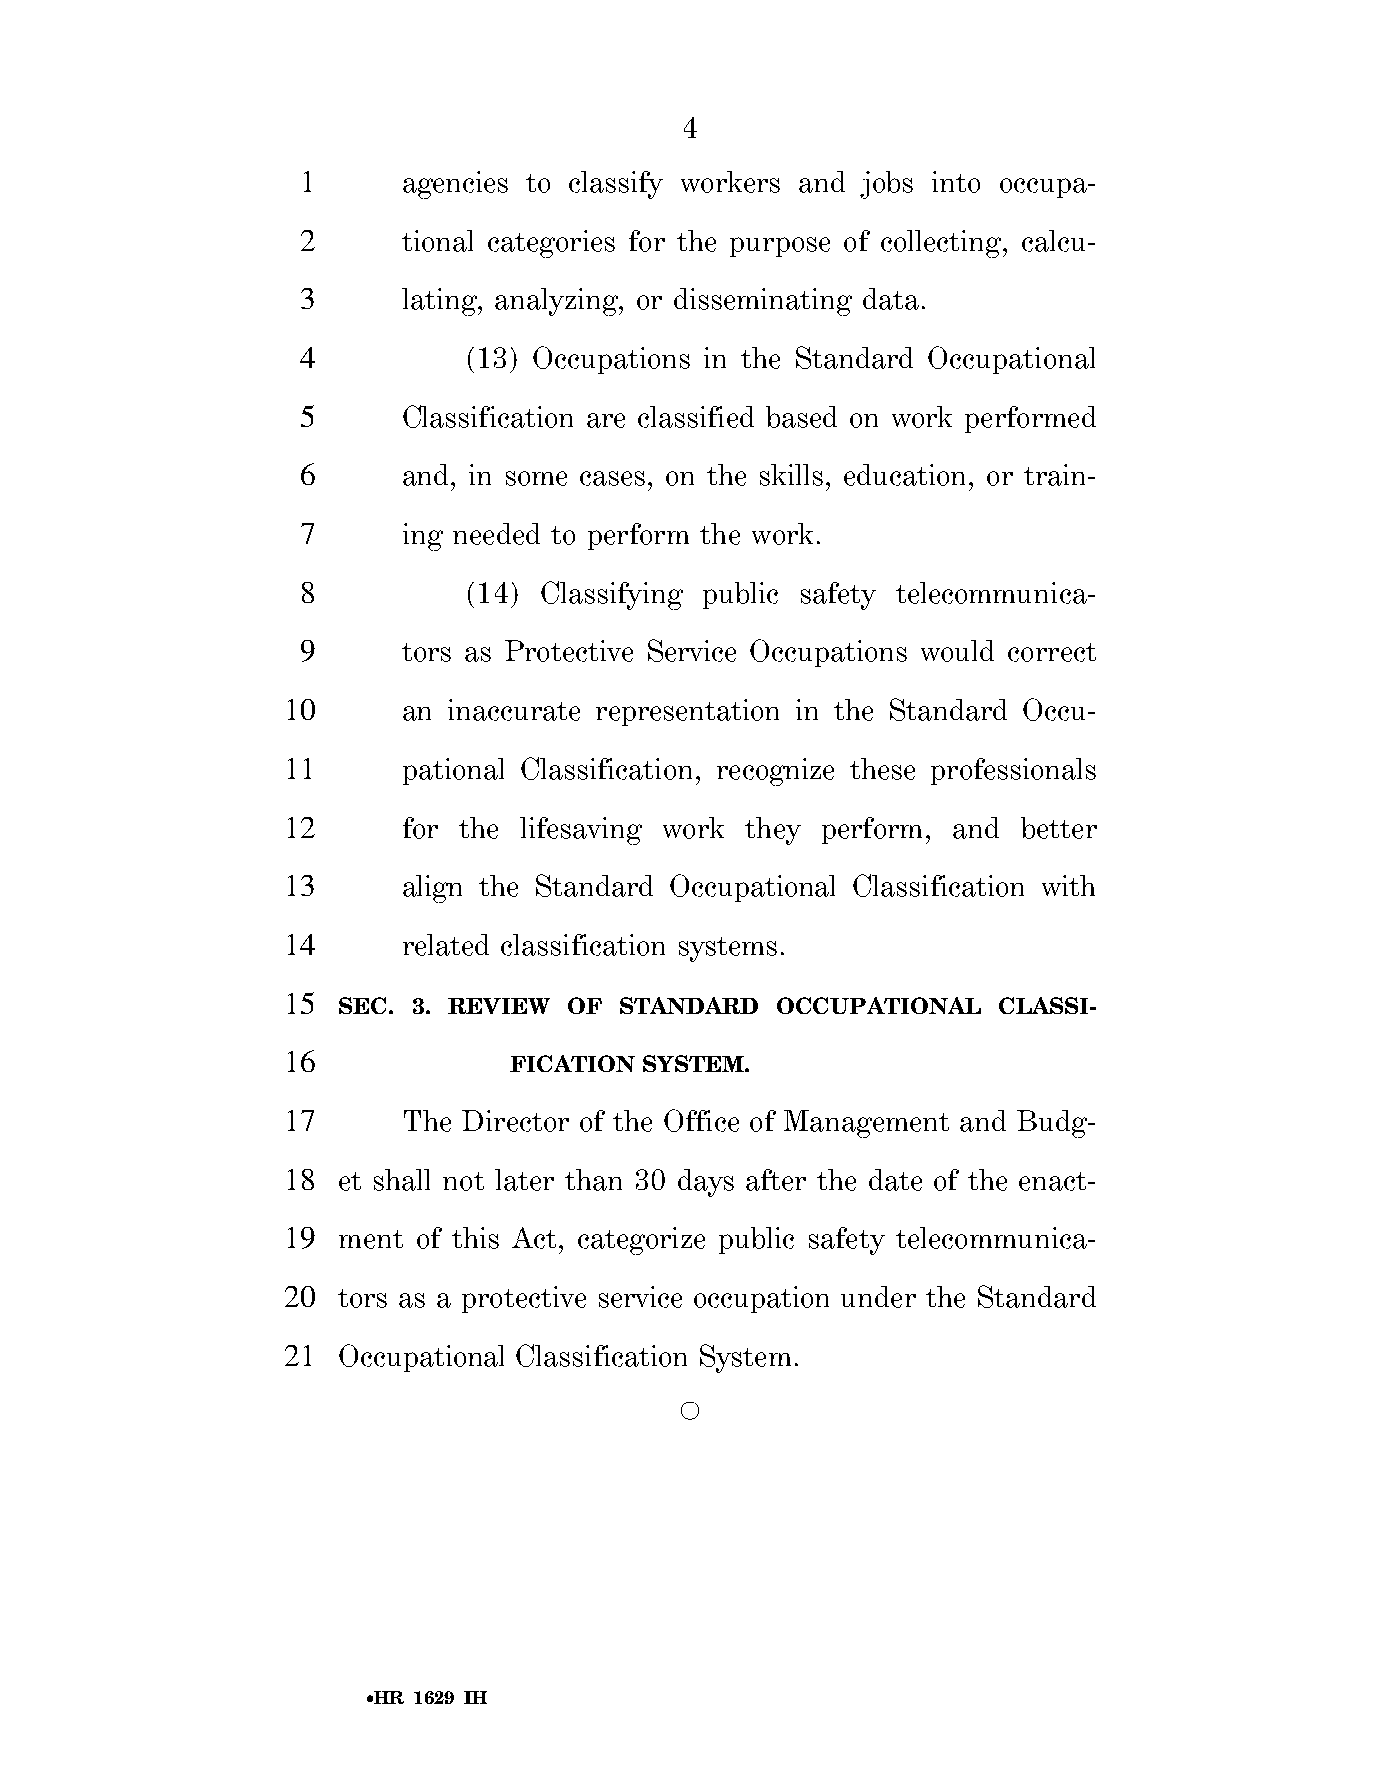 The height and width of the screenshot is (1788, 1381). I want to click on into, so click(956, 182).
